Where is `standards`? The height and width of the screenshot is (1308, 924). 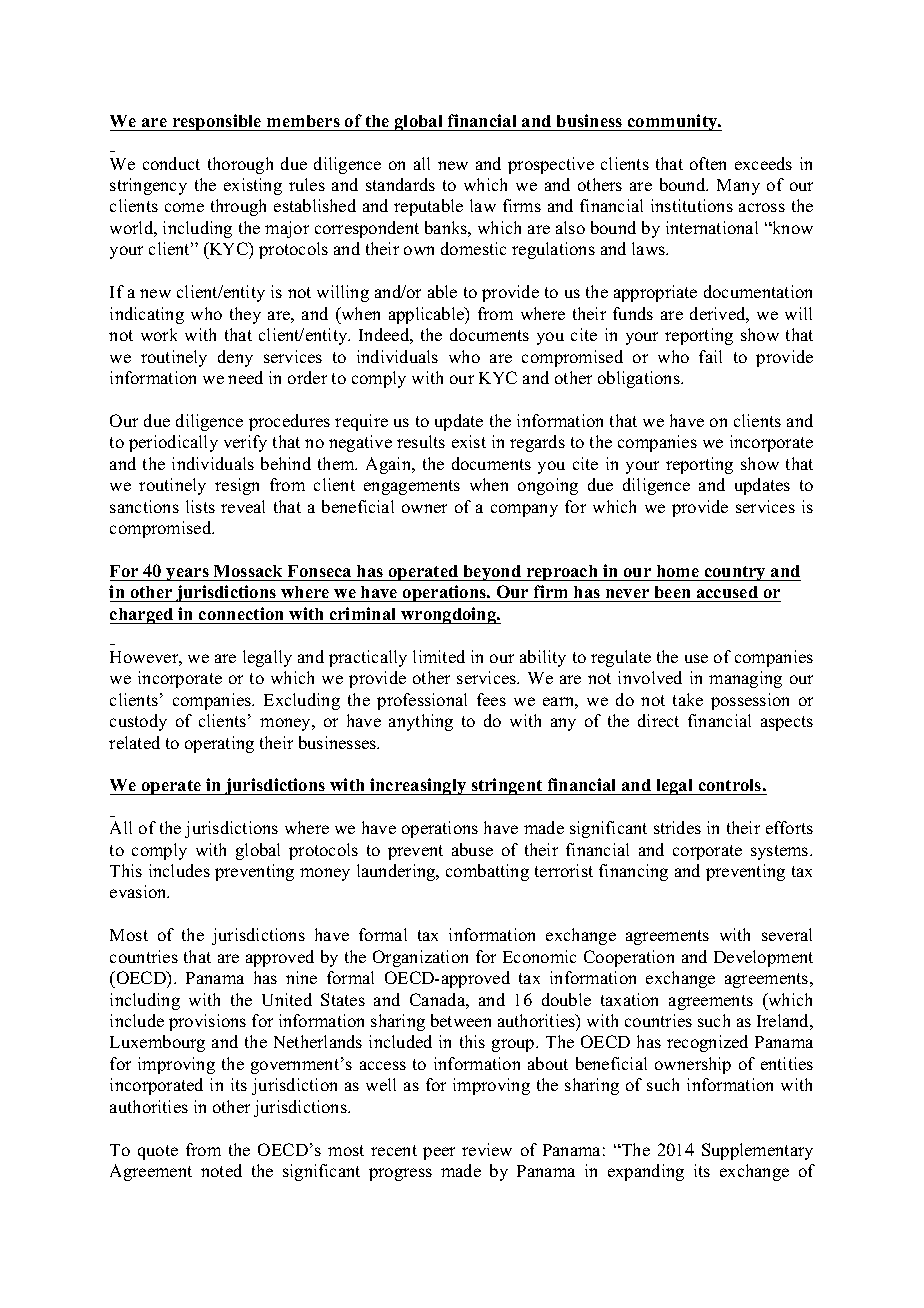 standards is located at coordinates (400, 184).
